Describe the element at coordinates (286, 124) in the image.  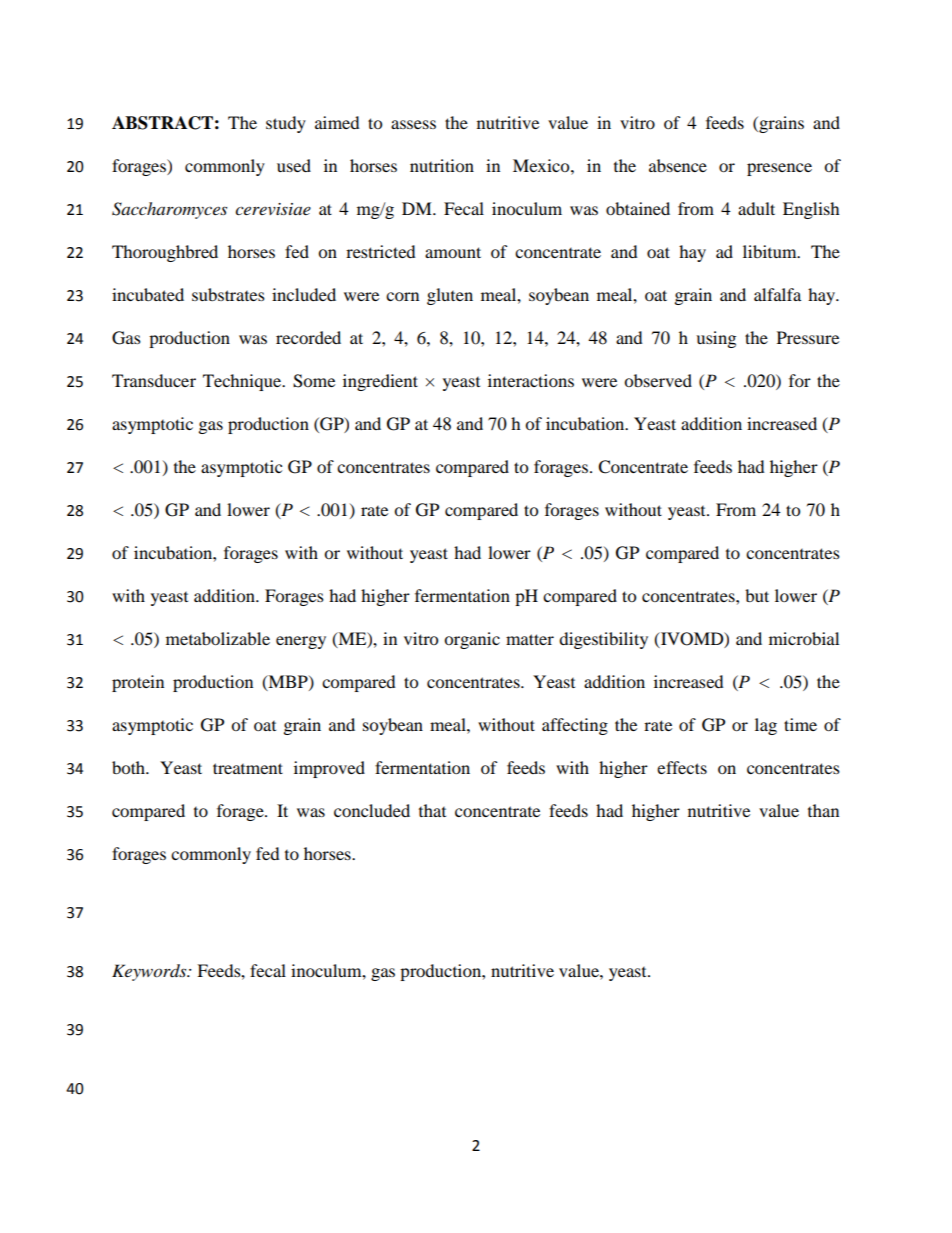
I see `study` at that location.
